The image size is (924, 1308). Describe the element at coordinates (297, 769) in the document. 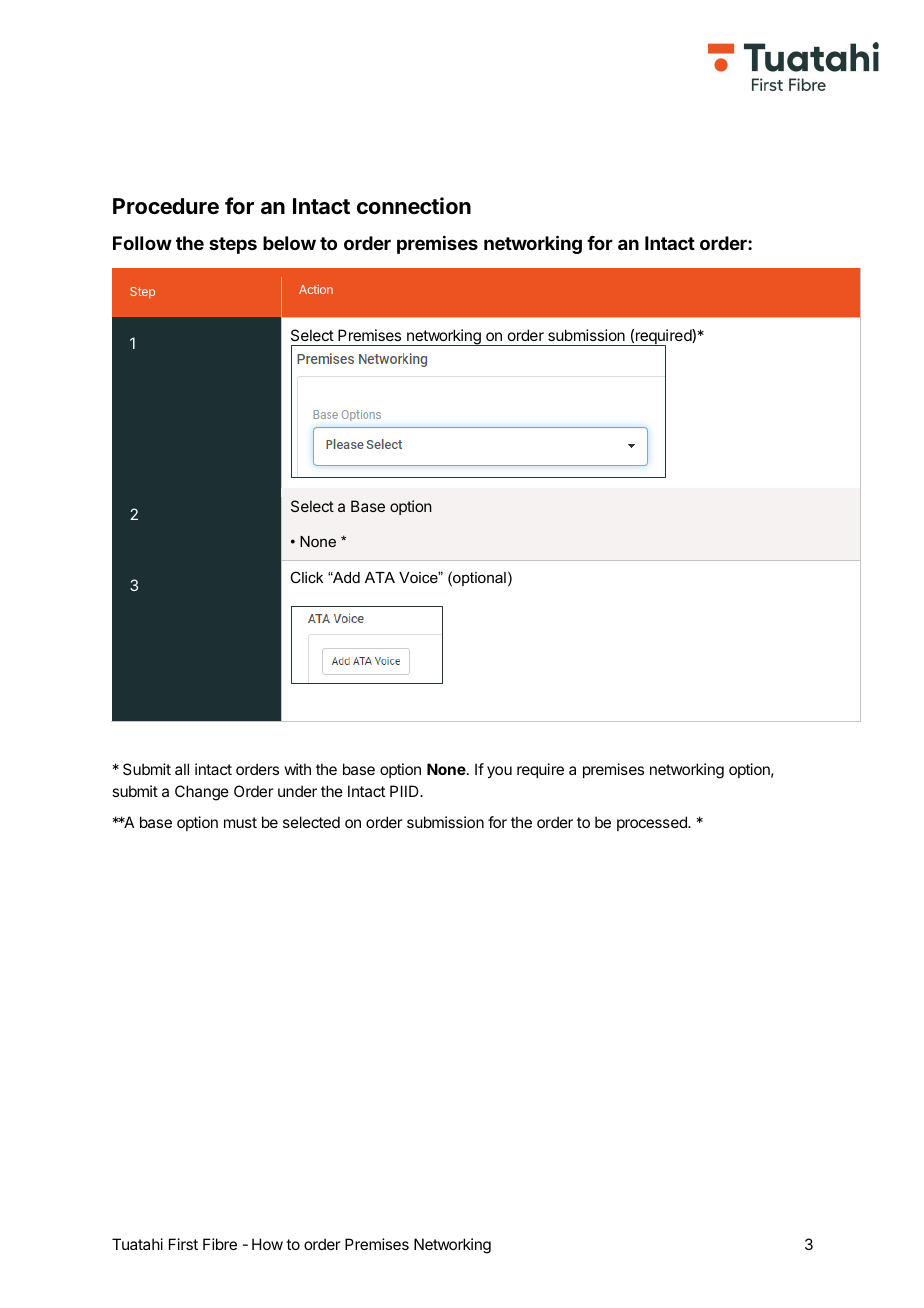

I see `with` at that location.
